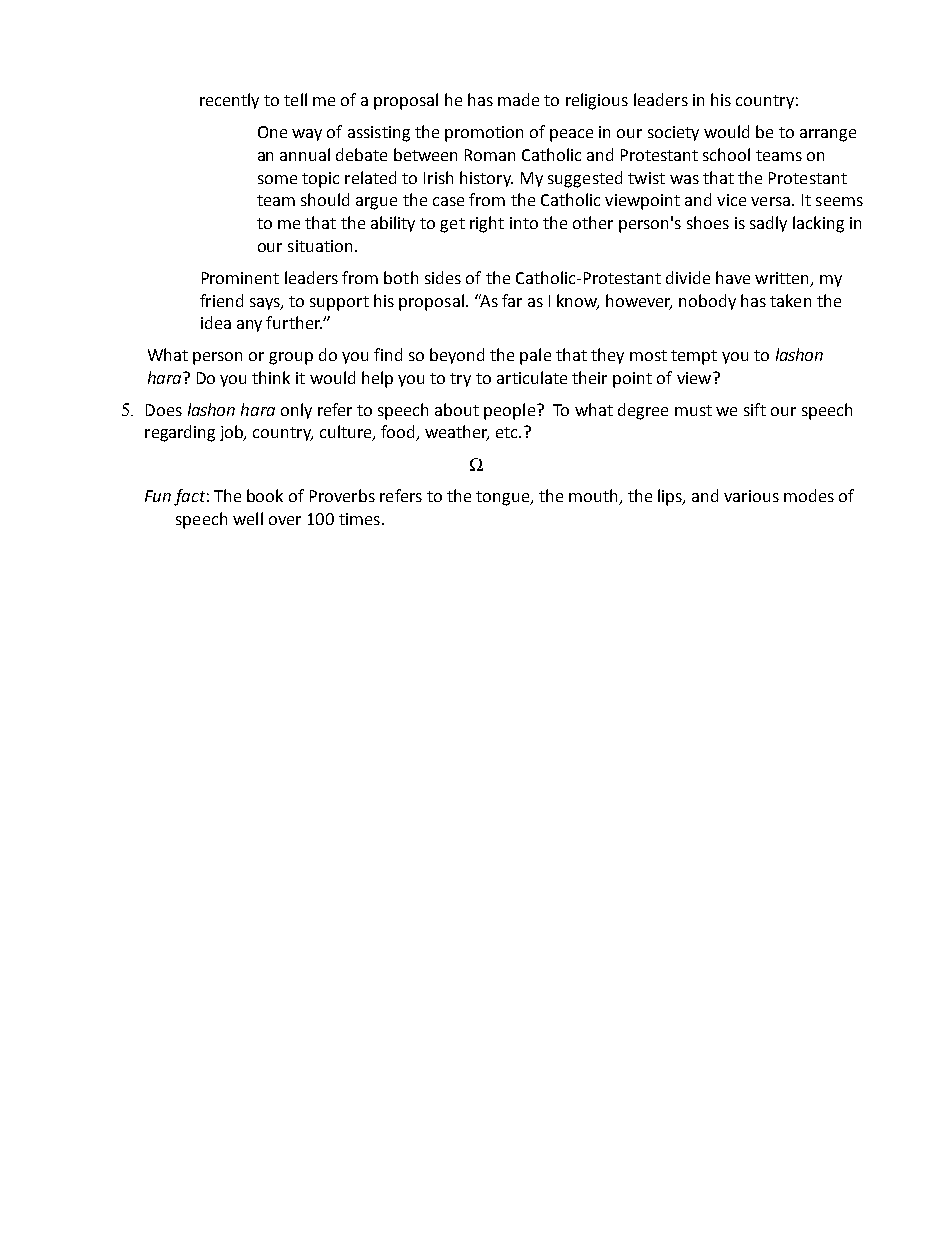 Image resolution: width=952 pixels, height=1233 pixels. Describe the element at coordinates (229, 101) in the image. I see `recently` at that location.
